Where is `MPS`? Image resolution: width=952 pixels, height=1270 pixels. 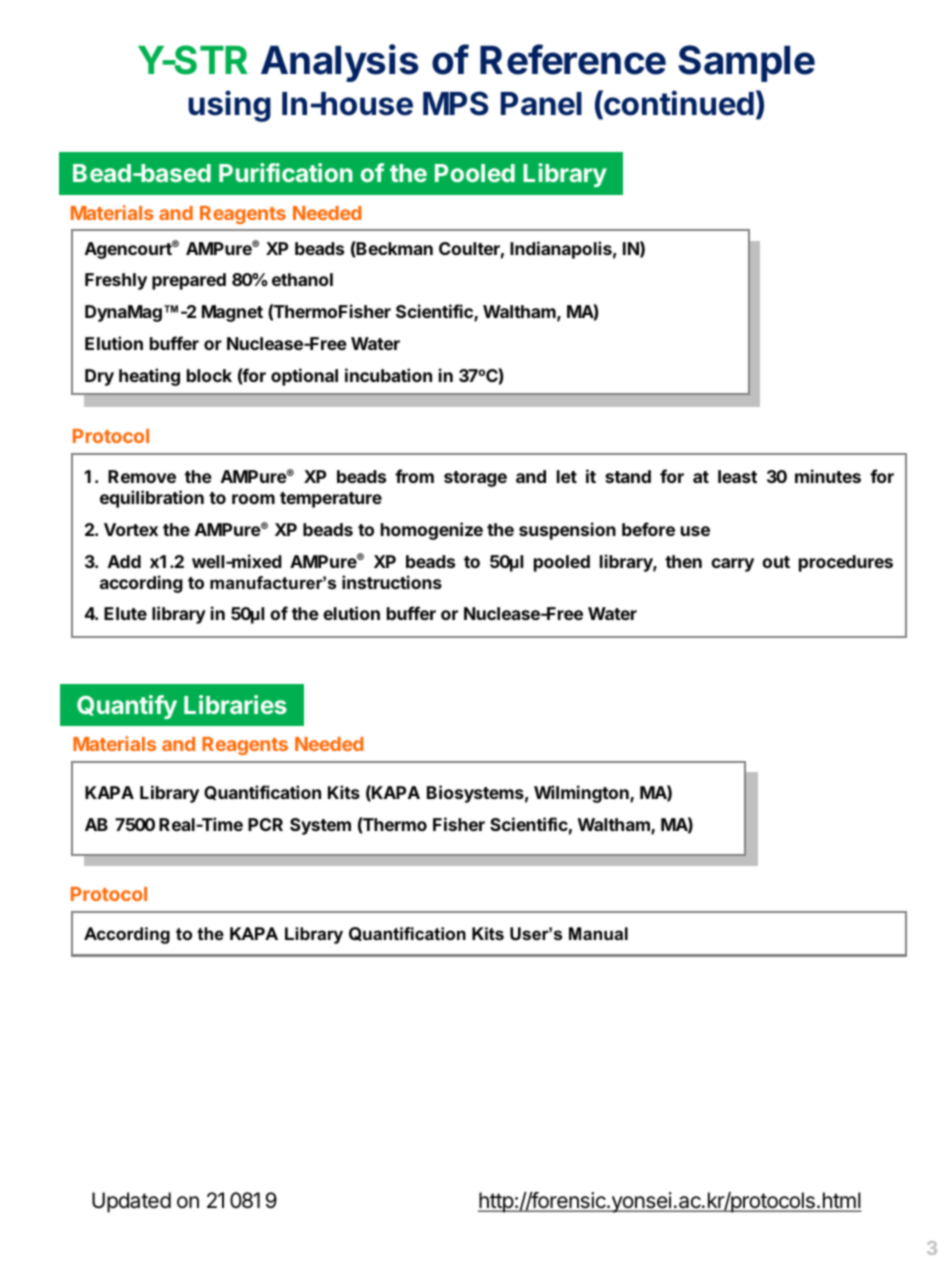 MPS is located at coordinates (455, 103).
